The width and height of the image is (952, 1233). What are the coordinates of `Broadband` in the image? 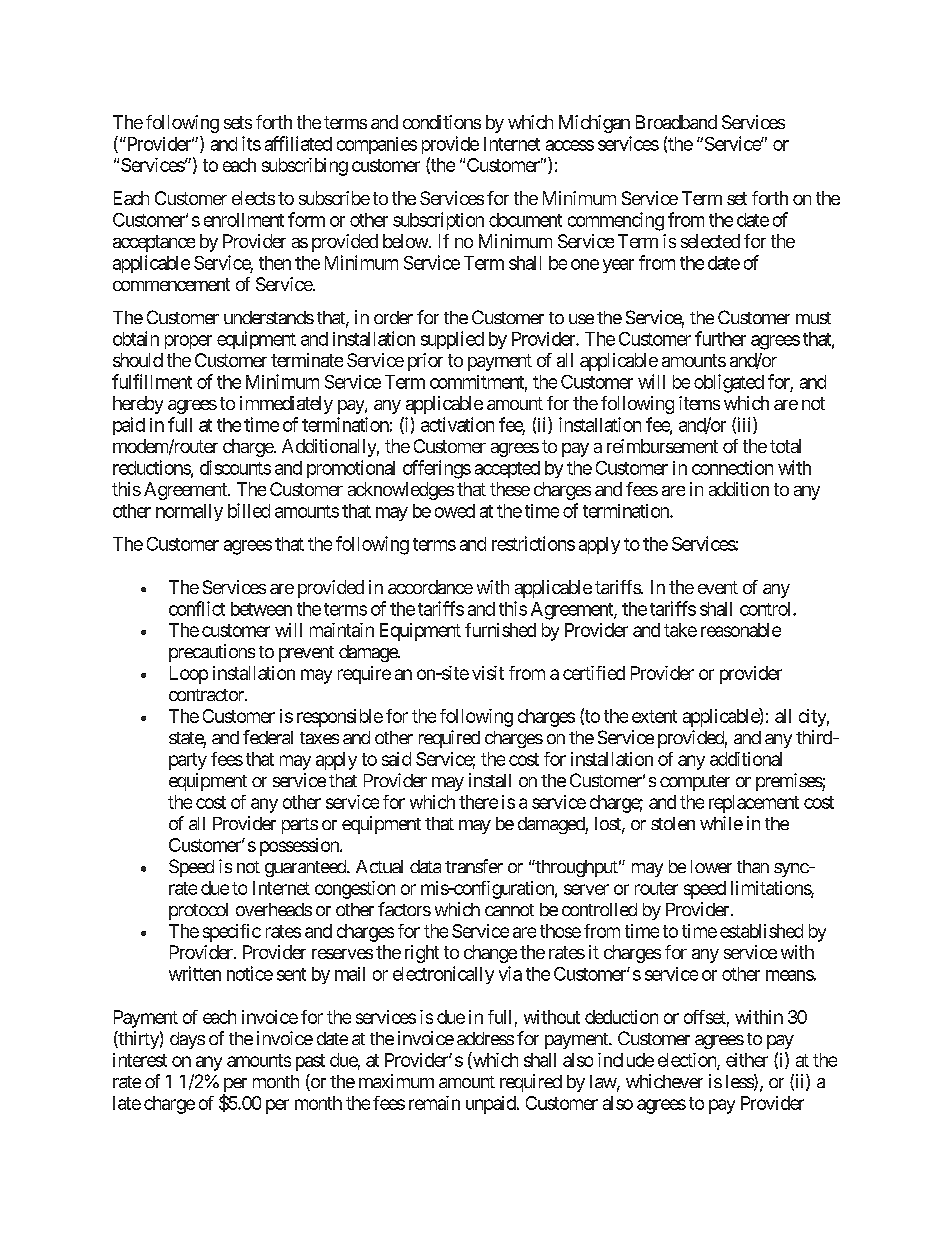 It's located at (676, 122).
